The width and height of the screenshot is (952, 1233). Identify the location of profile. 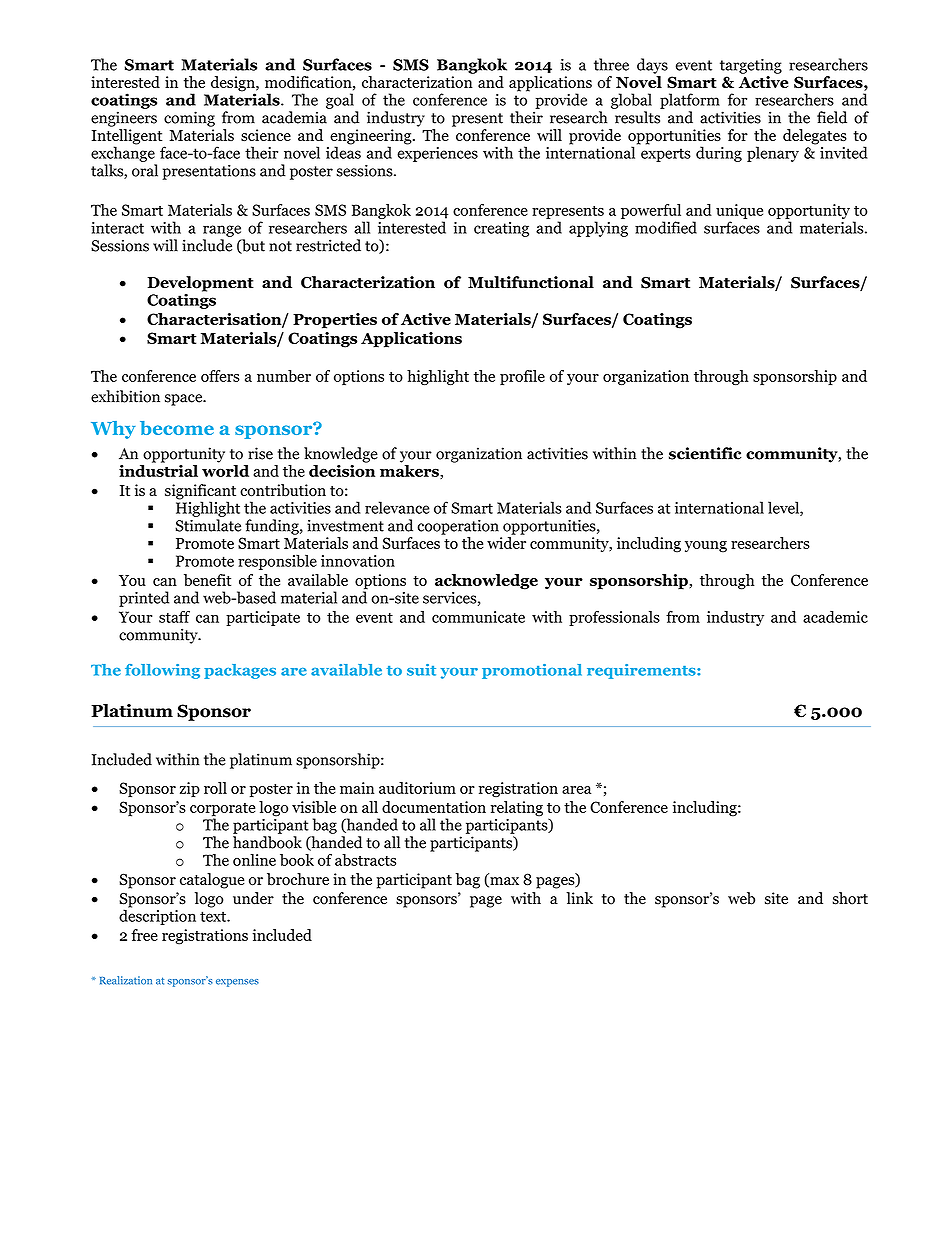
(522, 377).
